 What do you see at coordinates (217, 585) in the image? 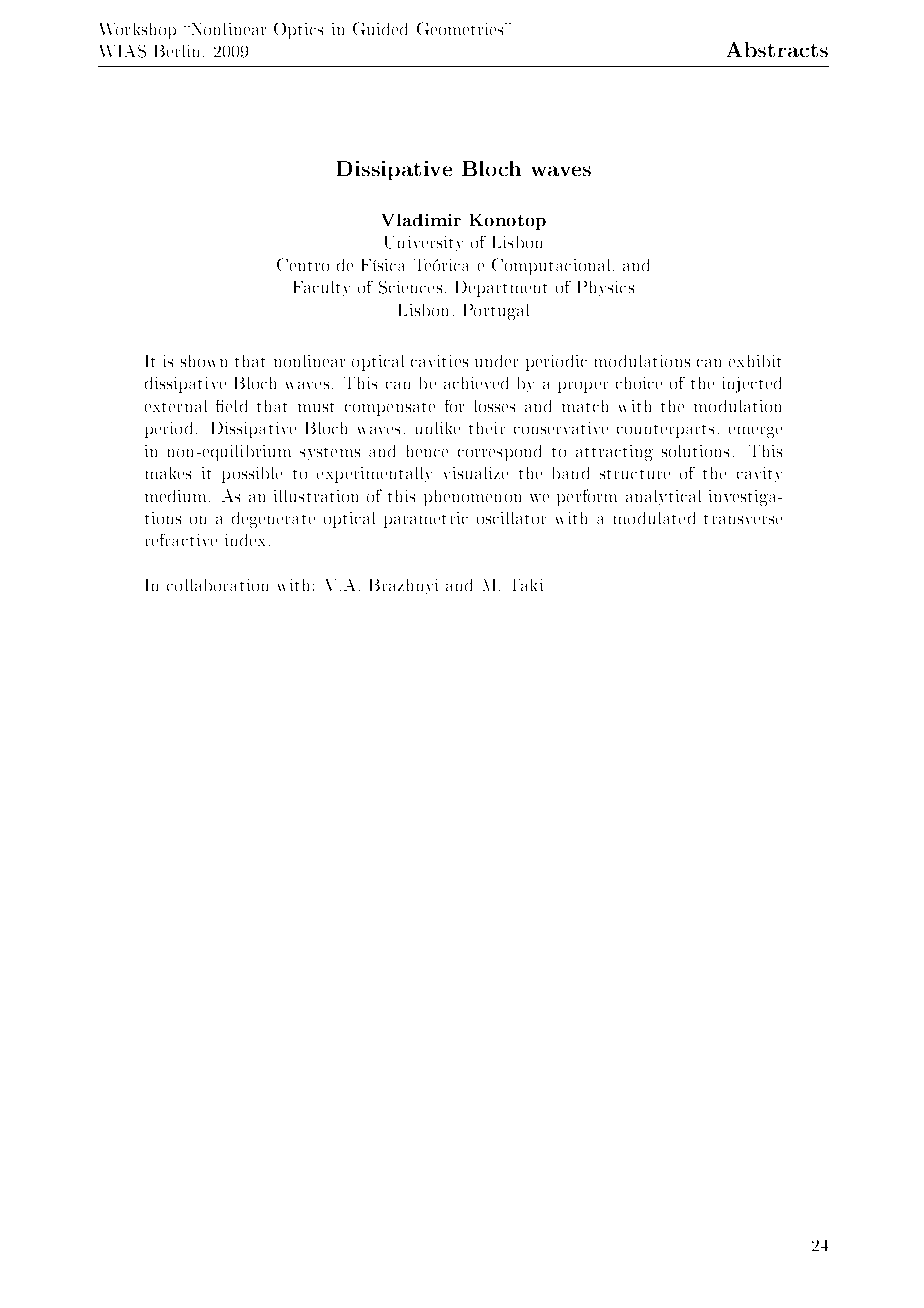
I see `collaboration` at bounding box center [217, 585].
